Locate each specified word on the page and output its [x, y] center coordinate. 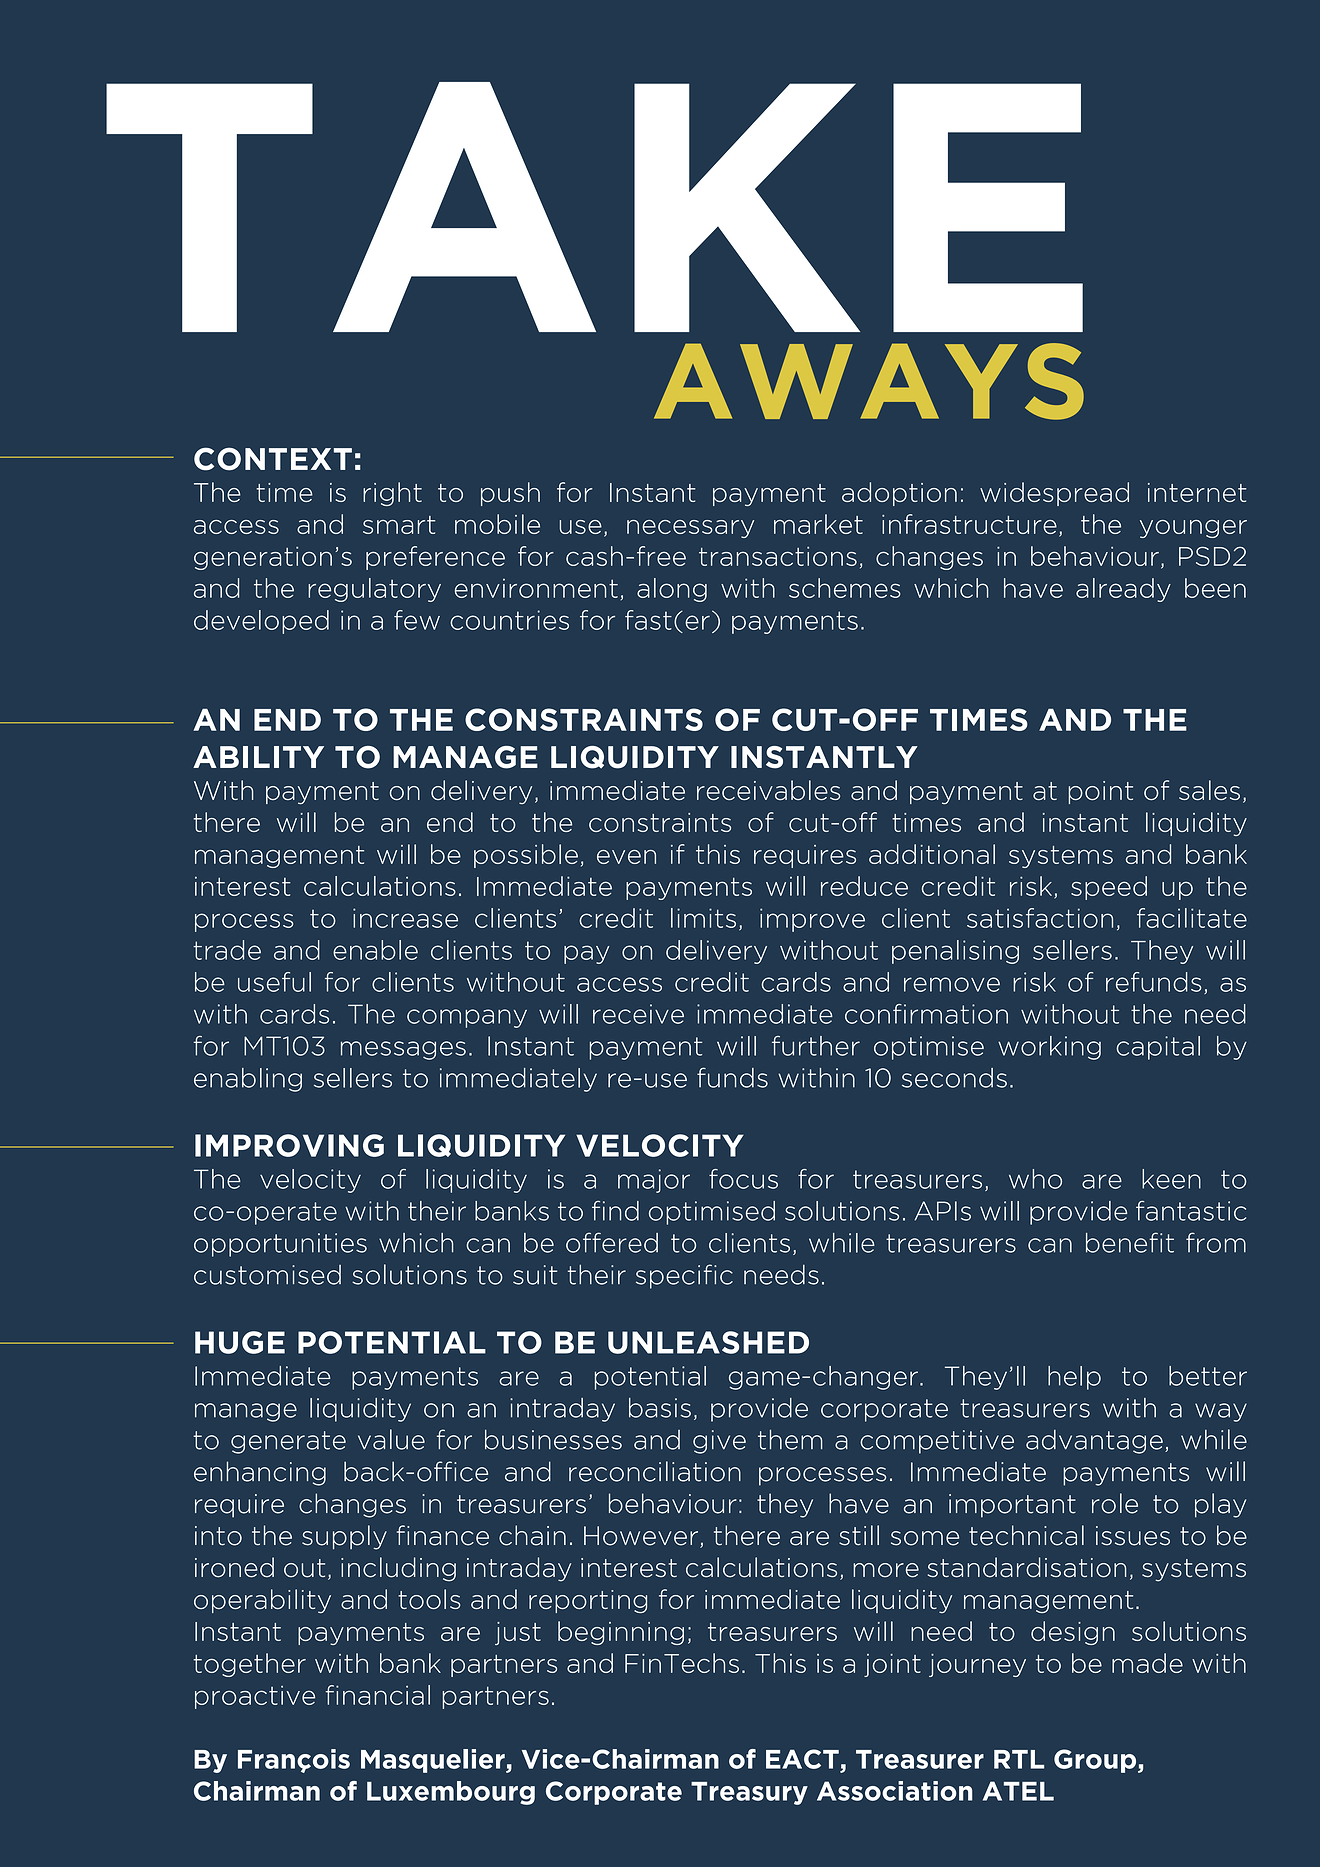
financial [378, 1695]
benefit [1130, 1242]
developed [261, 622]
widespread [1054, 494]
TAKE [594, 207]
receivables [768, 790]
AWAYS [869, 381]
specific [684, 1276]
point [1100, 792]
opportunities [280, 1245]
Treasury [749, 1793]
